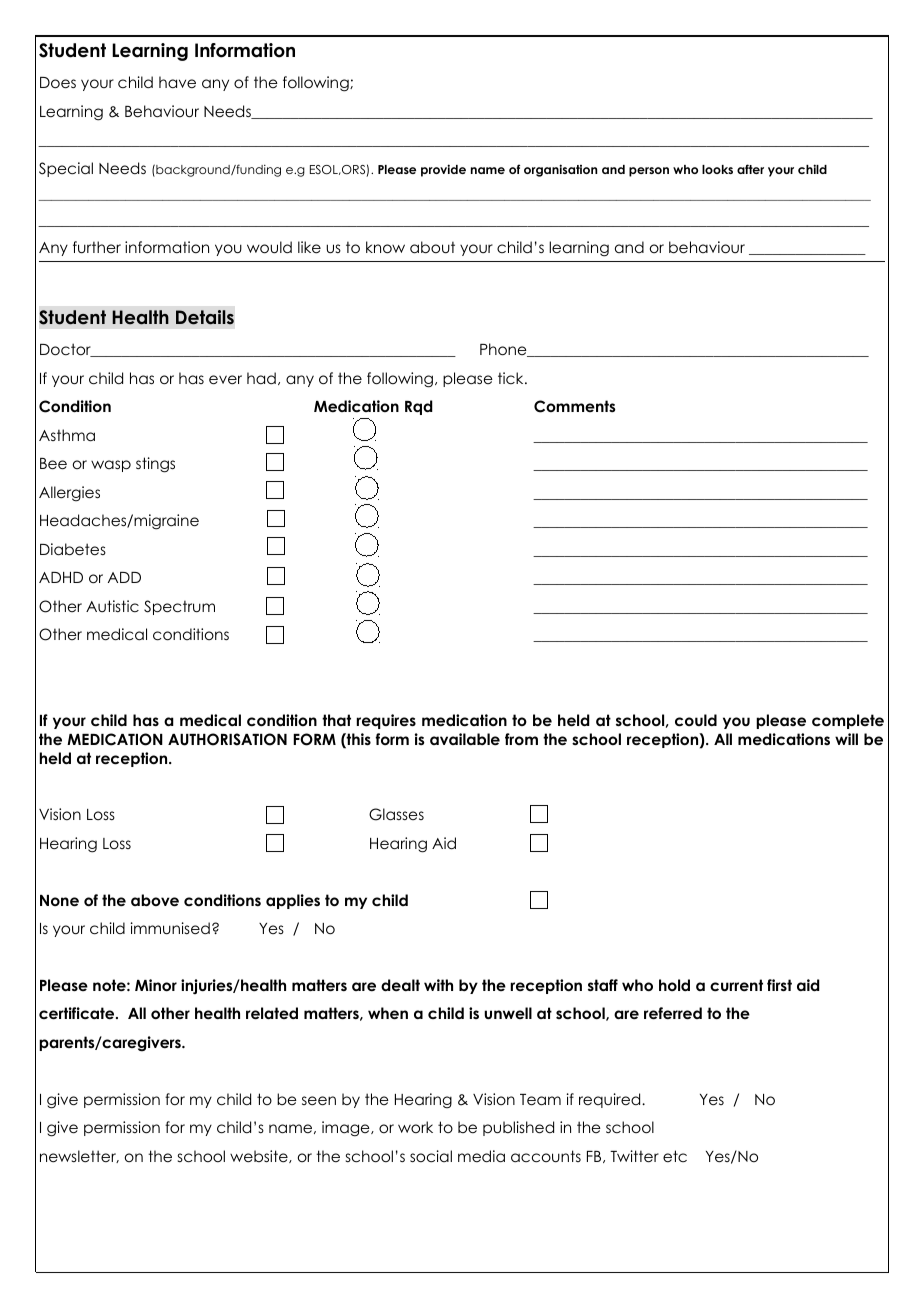  Describe the element at coordinates (443, 170) in the screenshot. I see `provide` at that location.
